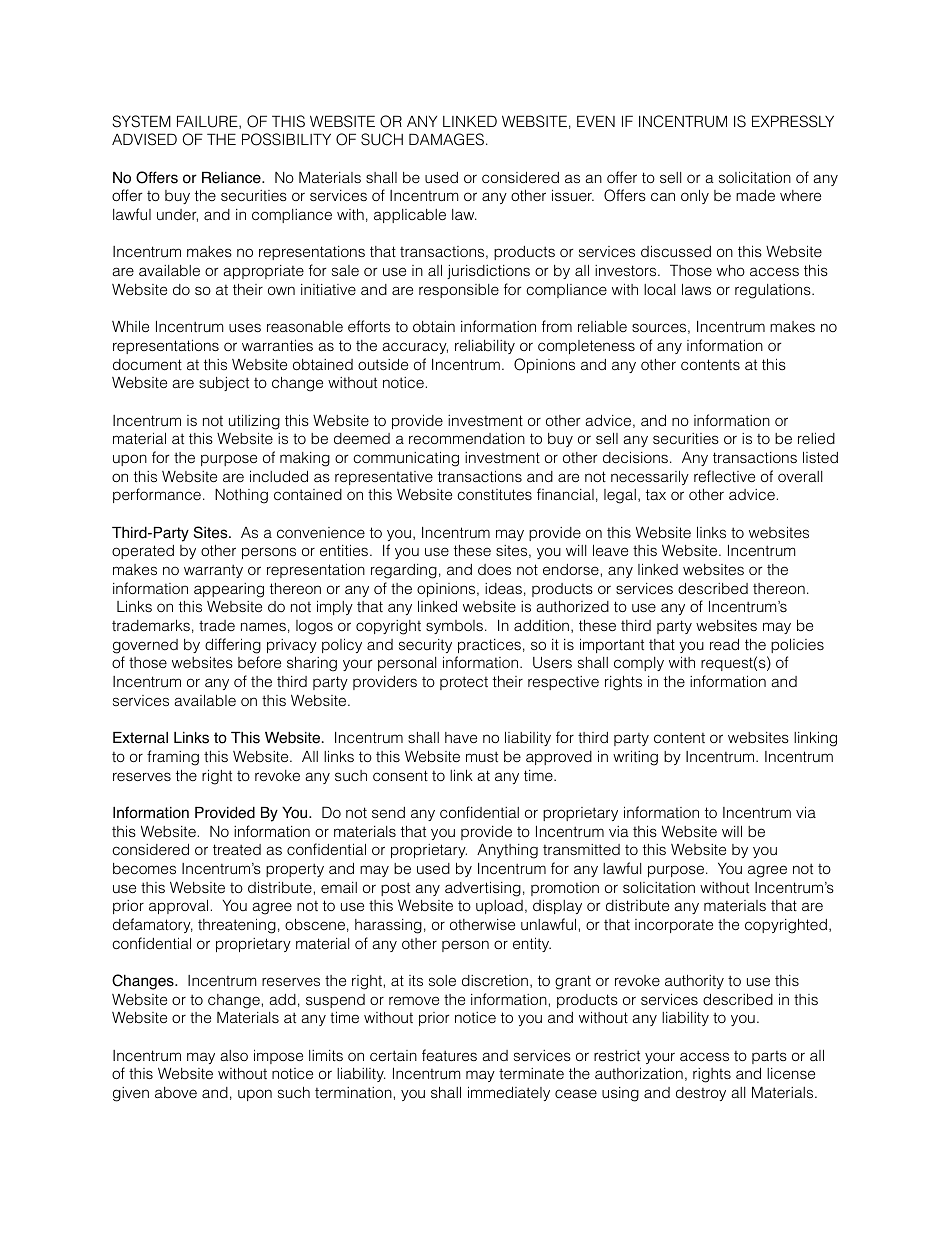  What do you see at coordinates (724, 644) in the document?
I see `read` at bounding box center [724, 644].
